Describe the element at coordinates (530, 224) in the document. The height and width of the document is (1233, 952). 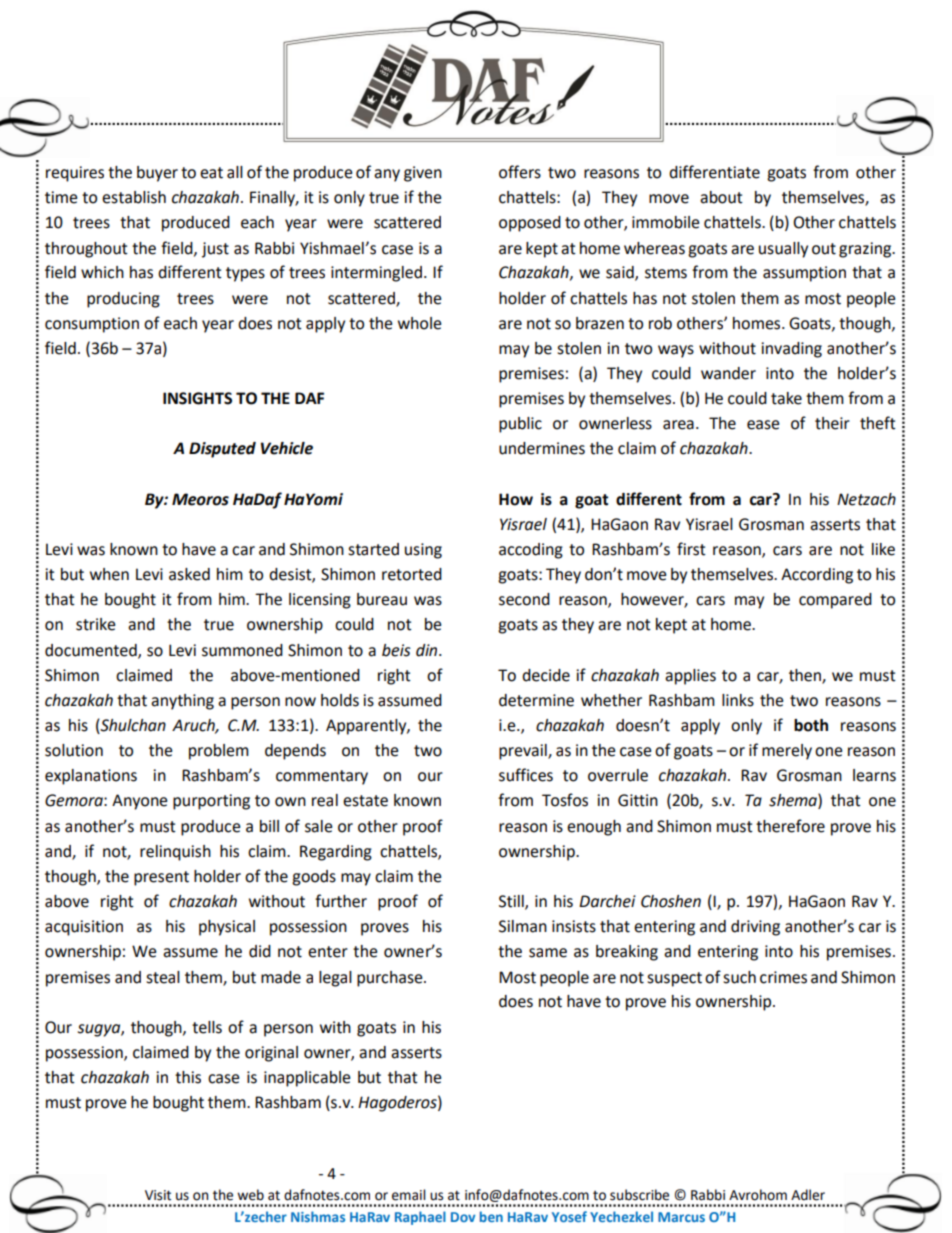
I see `opposed` at that location.
